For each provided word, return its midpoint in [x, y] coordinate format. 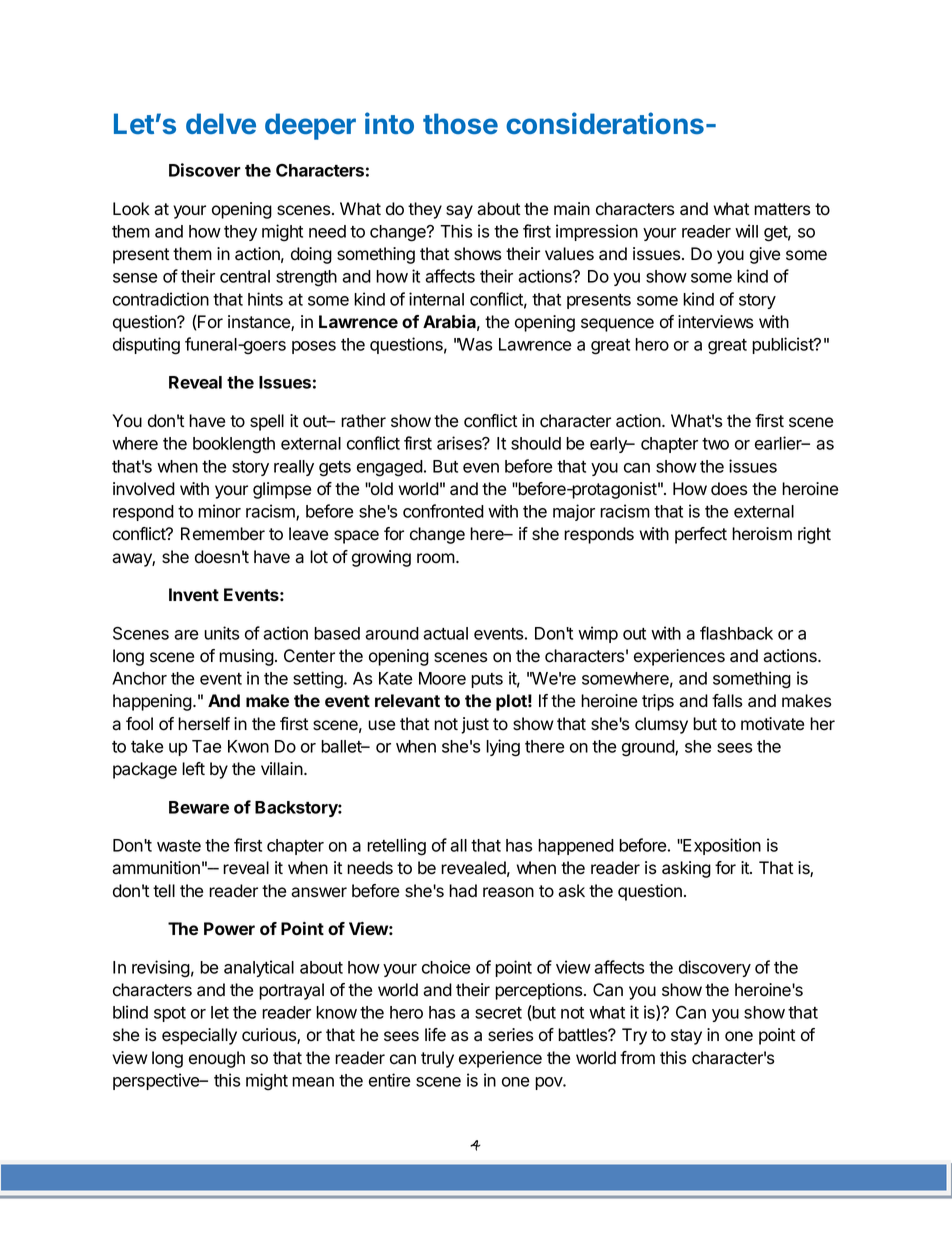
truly [437, 1059]
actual [445, 633]
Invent [194, 594]
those [460, 123]
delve [221, 123]
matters [782, 209]
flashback [736, 633]
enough [217, 1059]
